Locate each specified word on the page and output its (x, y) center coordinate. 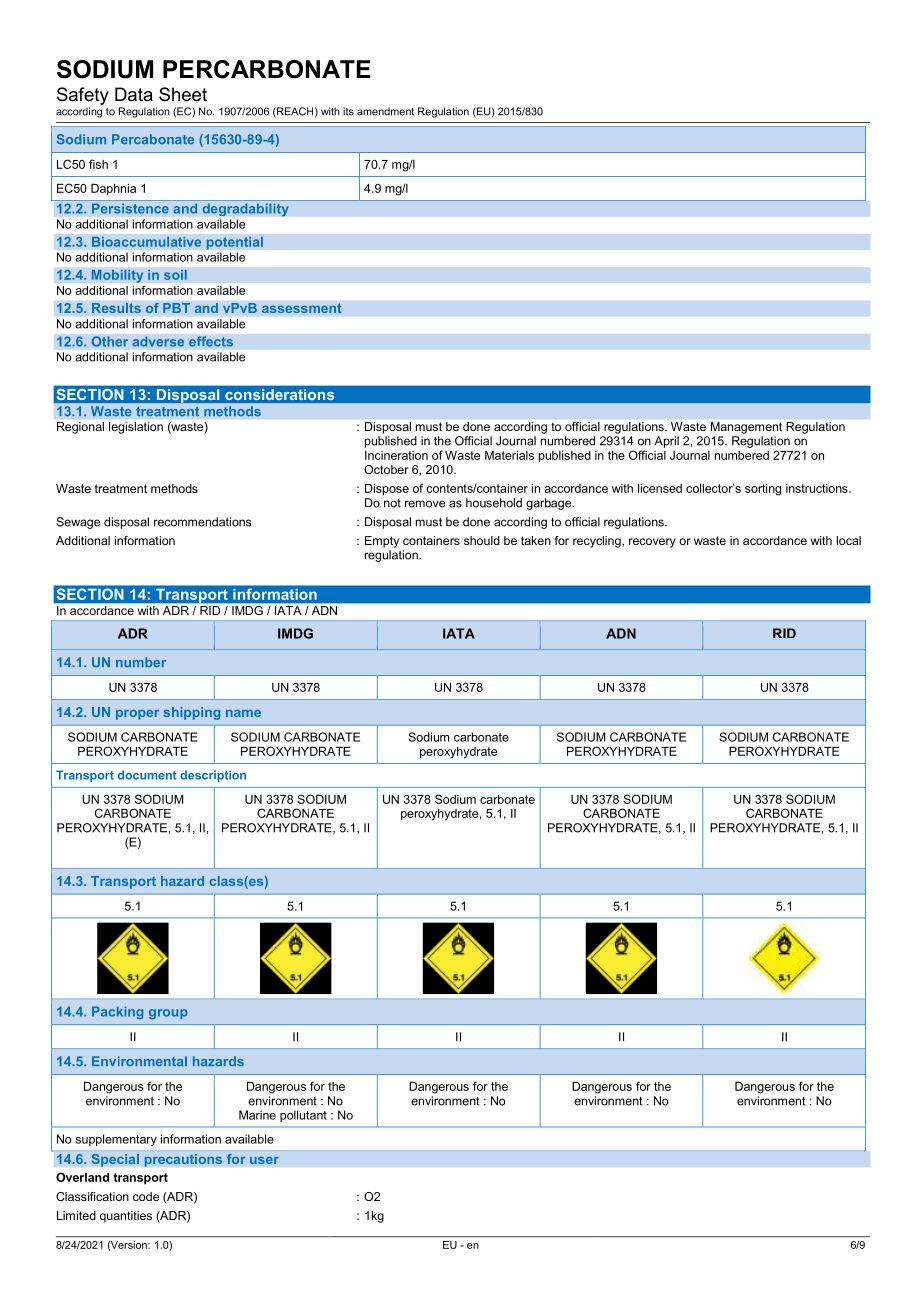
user (264, 1160)
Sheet (183, 94)
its (348, 111)
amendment (385, 111)
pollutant (303, 1116)
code (146, 1196)
